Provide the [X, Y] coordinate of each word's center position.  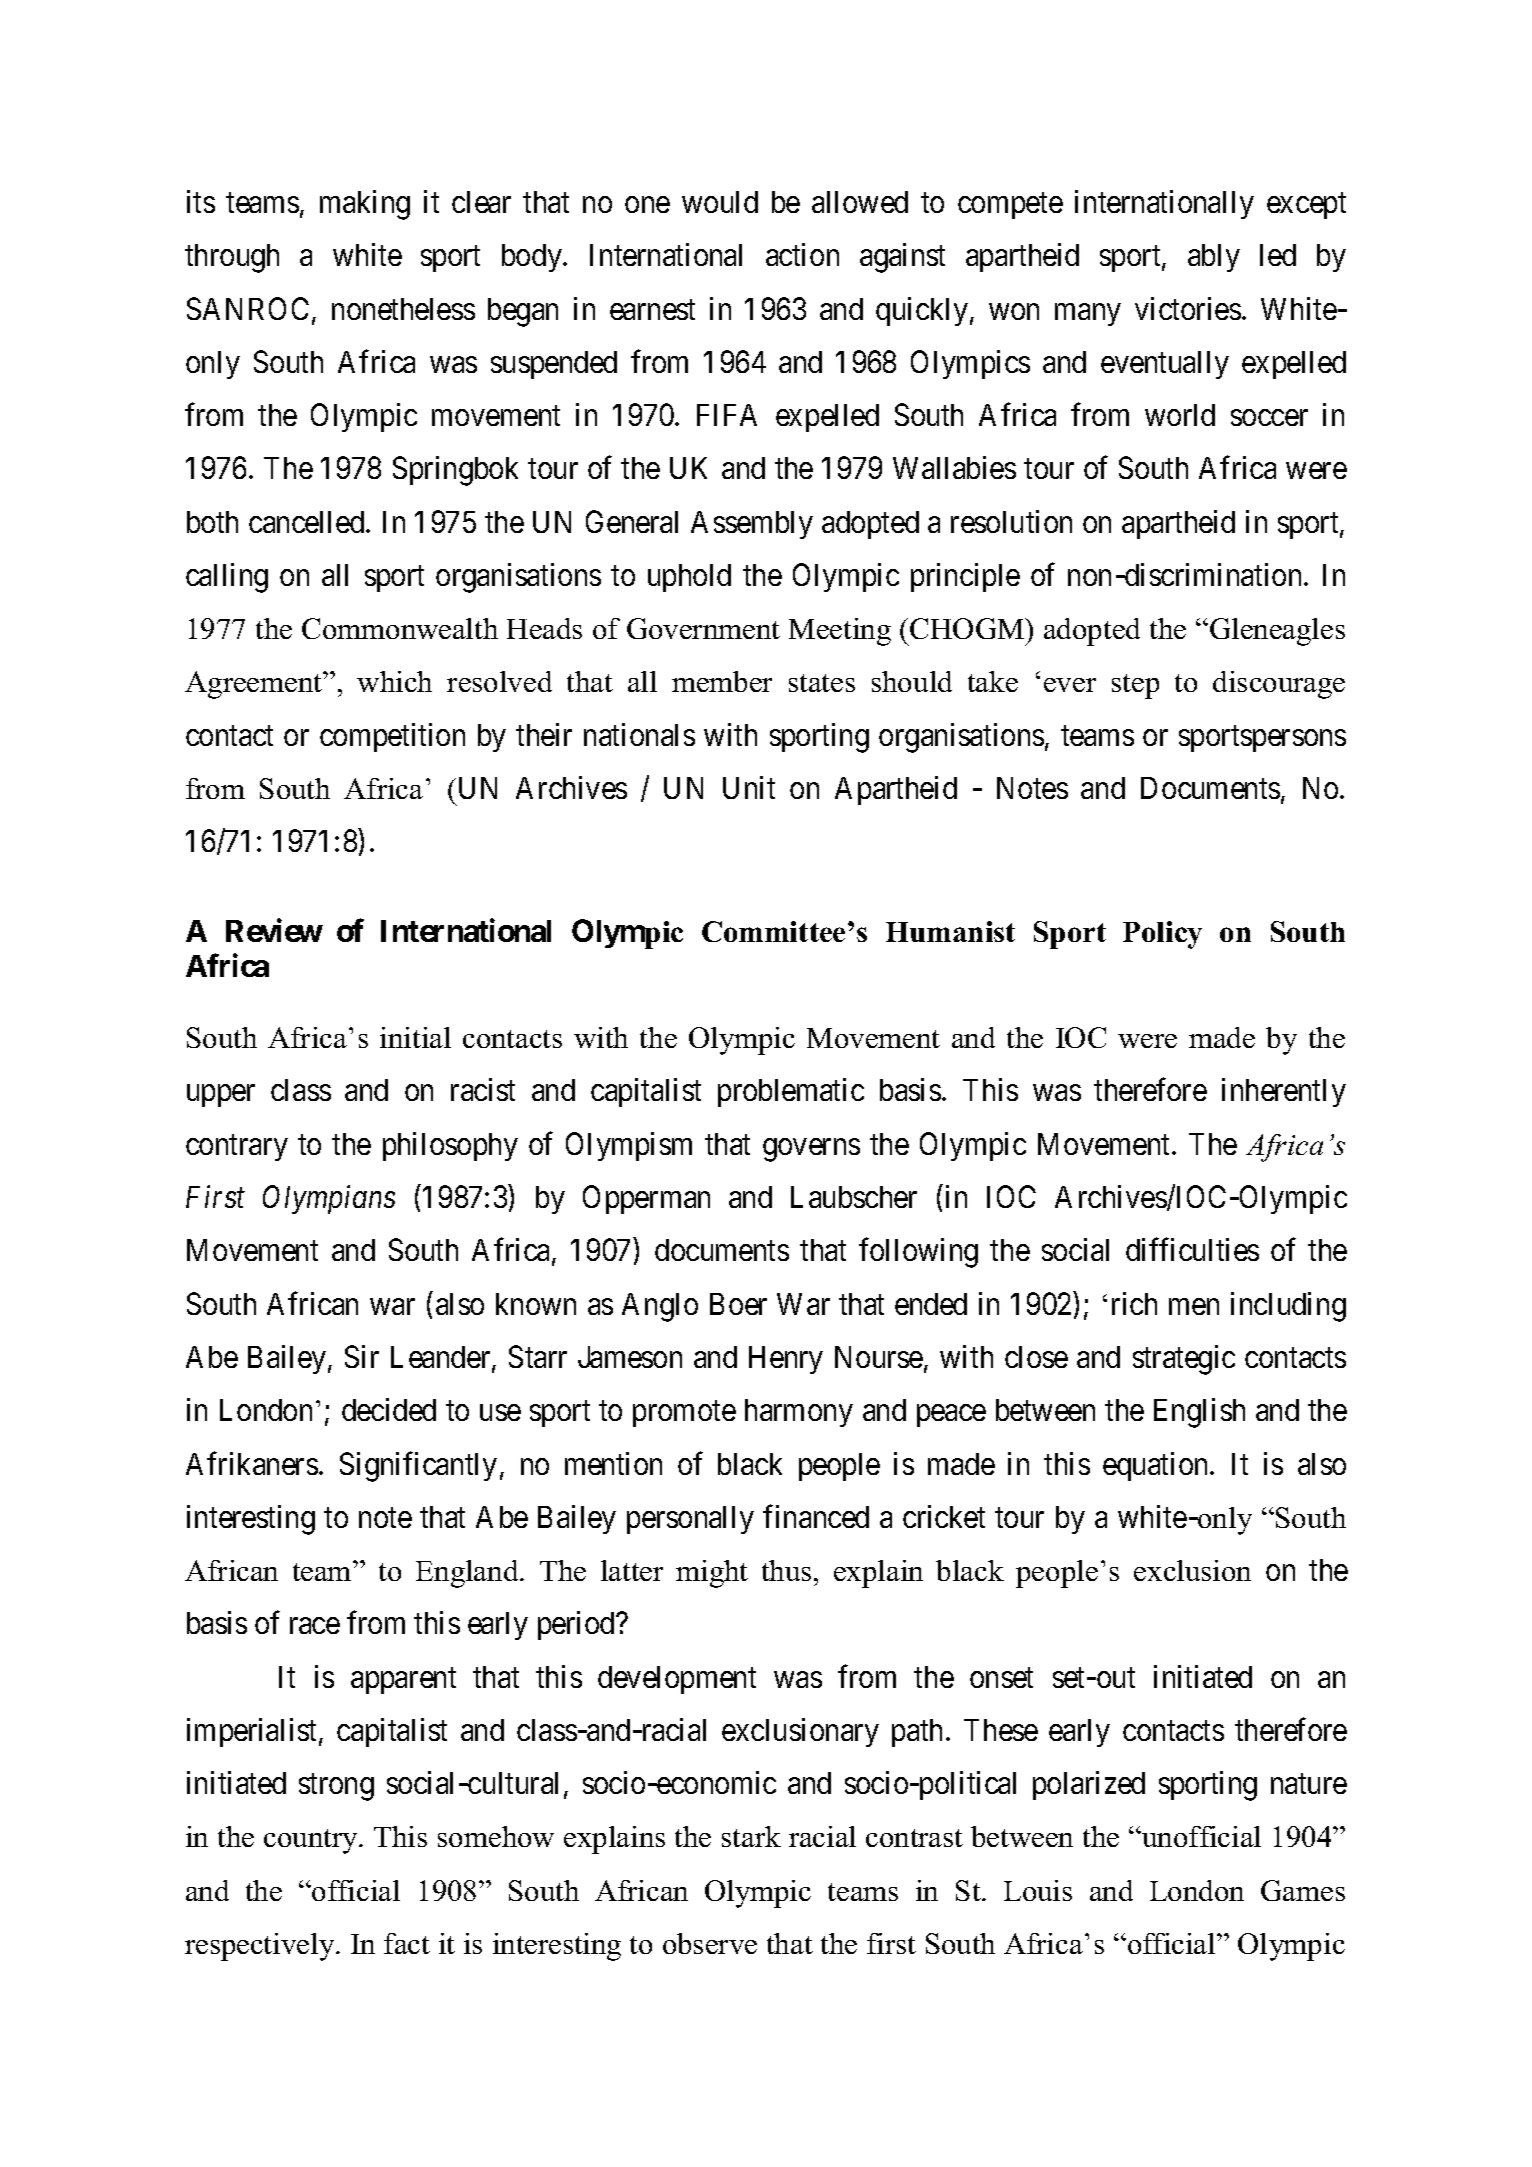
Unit [749, 787]
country [312, 1841]
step [1135, 686]
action [802, 254]
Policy [1162, 935]
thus [786, 1570]
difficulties [1192, 1249]
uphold [689, 578]
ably [1214, 258]
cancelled [308, 522]
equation [1157, 1466]
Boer [738, 1304]
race [315, 1626]
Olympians [329, 1199]
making [365, 205]
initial [415, 1037]
